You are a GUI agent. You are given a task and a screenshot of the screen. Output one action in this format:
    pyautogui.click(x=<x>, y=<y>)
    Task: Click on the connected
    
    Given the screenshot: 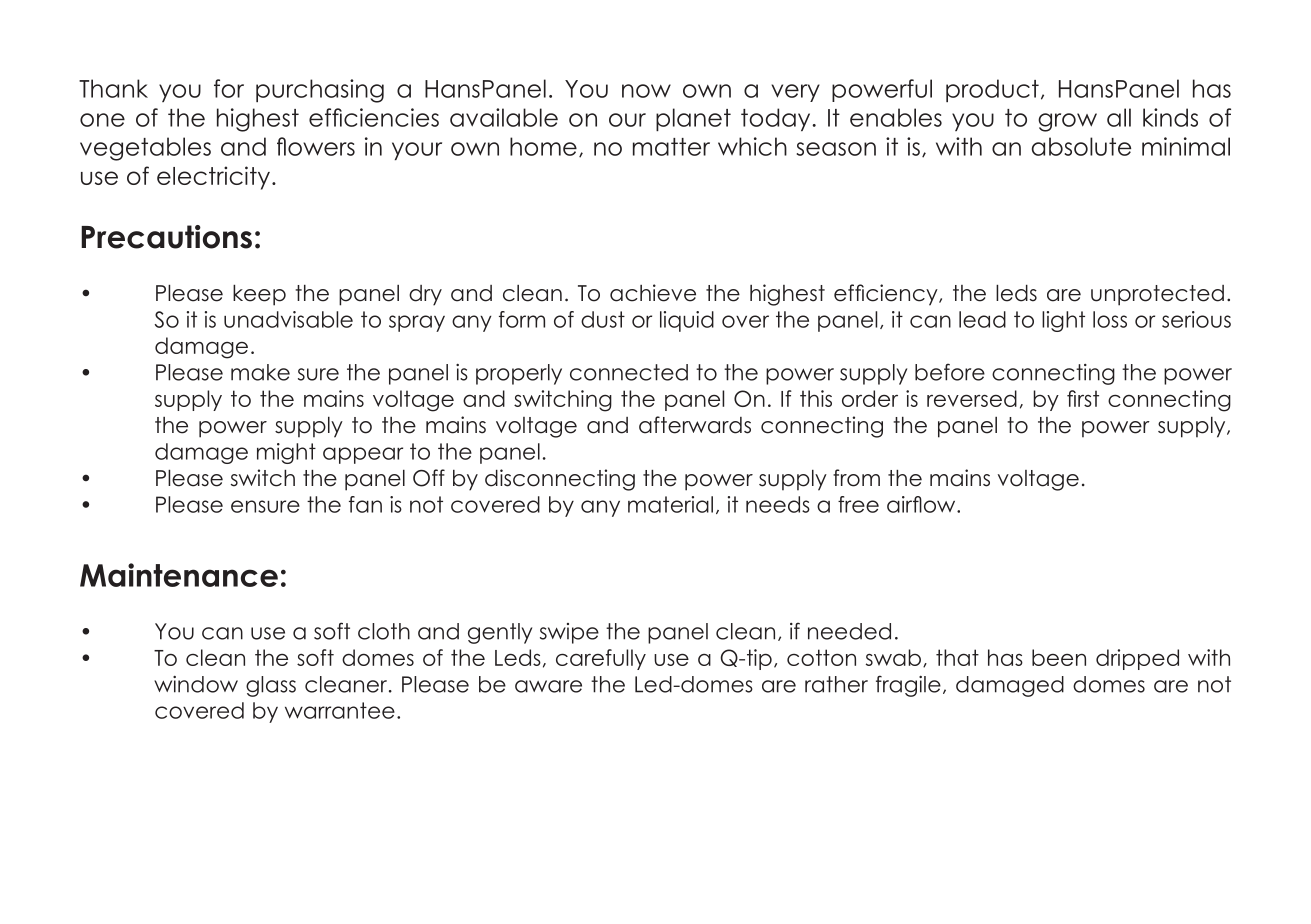 What is the action you would take?
    pyautogui.click(x=629, y=372)
